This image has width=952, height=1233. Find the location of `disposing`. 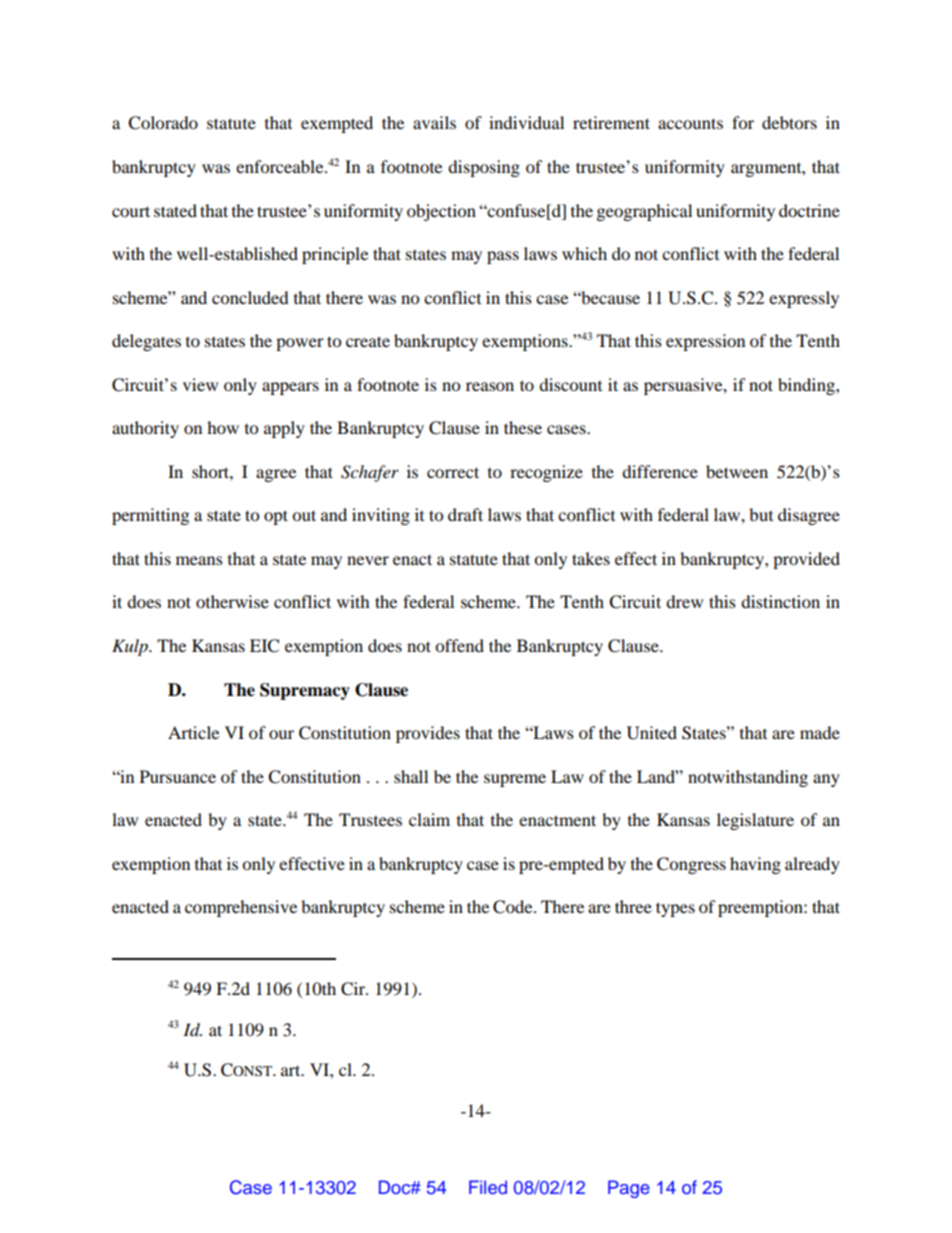

disposing is located at coordinates (484, 168).
